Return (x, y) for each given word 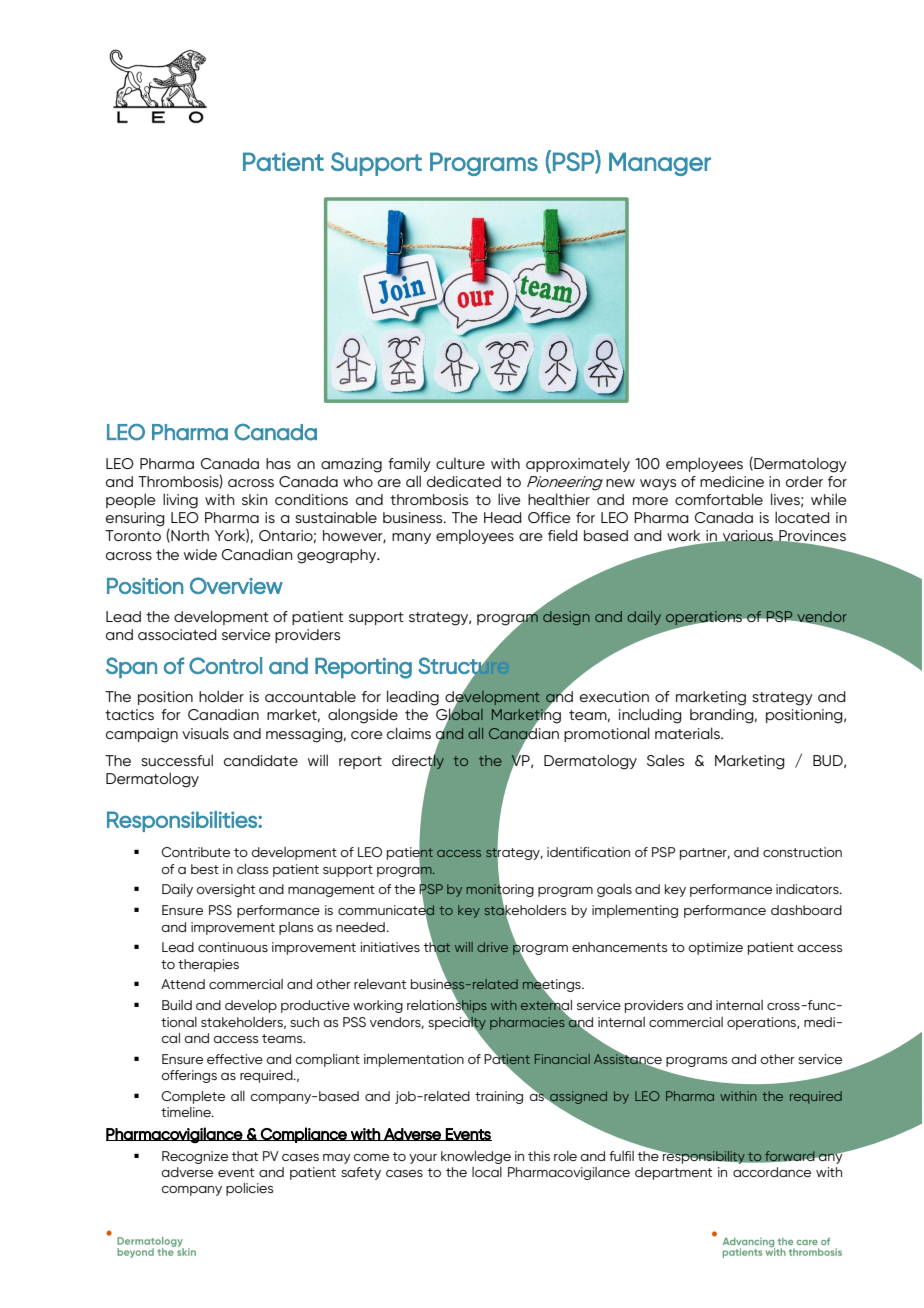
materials (688, 733)
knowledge (476, 1157)
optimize (715, 948)
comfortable (719, 499)
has (278, 463)
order (804, 481)
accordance (772, 1172)
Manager (660, 164)
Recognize (195, 1157)
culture (460, 463)
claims (409, 733)
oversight (225, 890)
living (180, 501)
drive (492, 947)
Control (225, 665)
